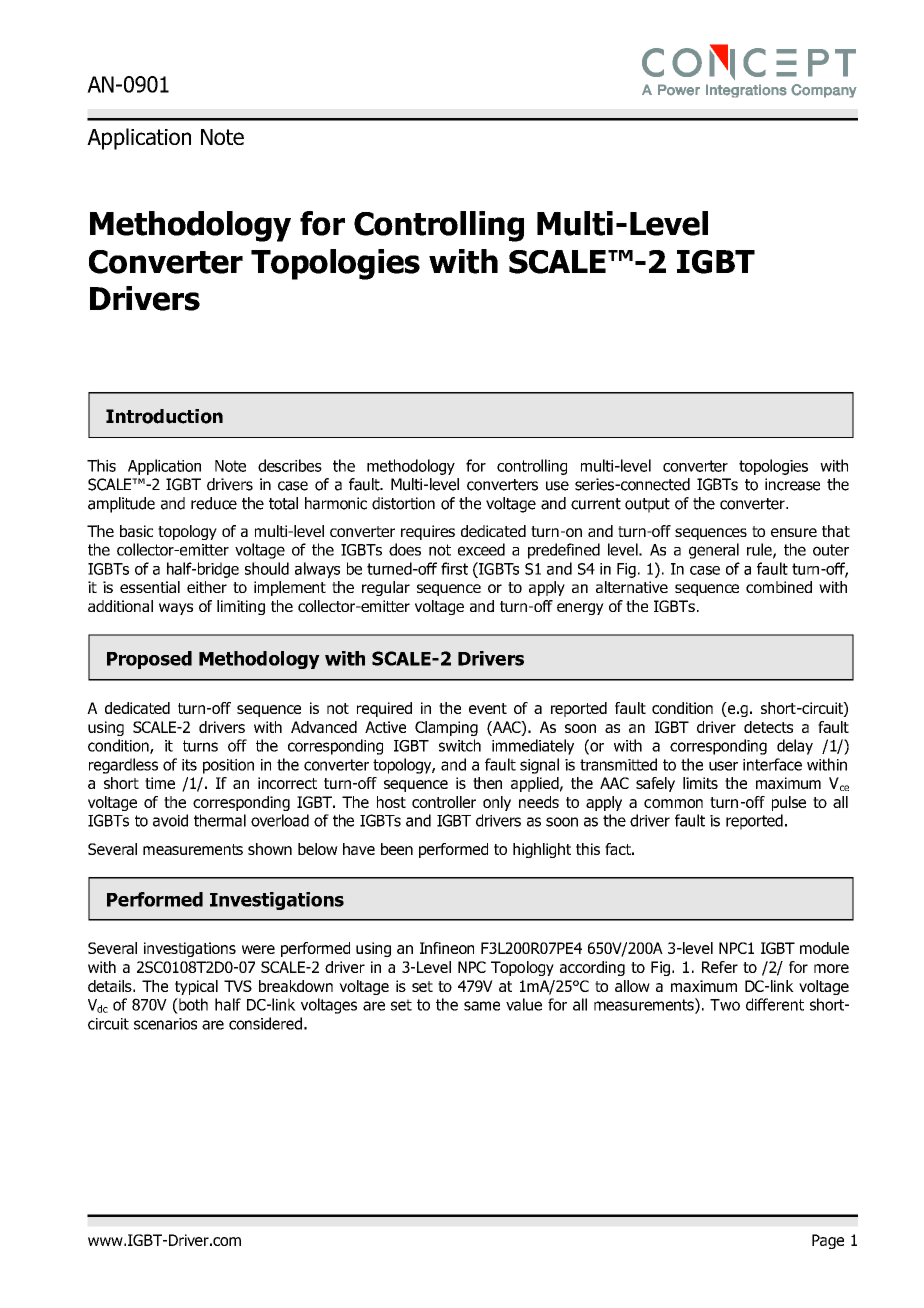 The image size is (924, 1308). Describe the element at coordinates (403, 503) in the page. I see `distortion` at that location.
